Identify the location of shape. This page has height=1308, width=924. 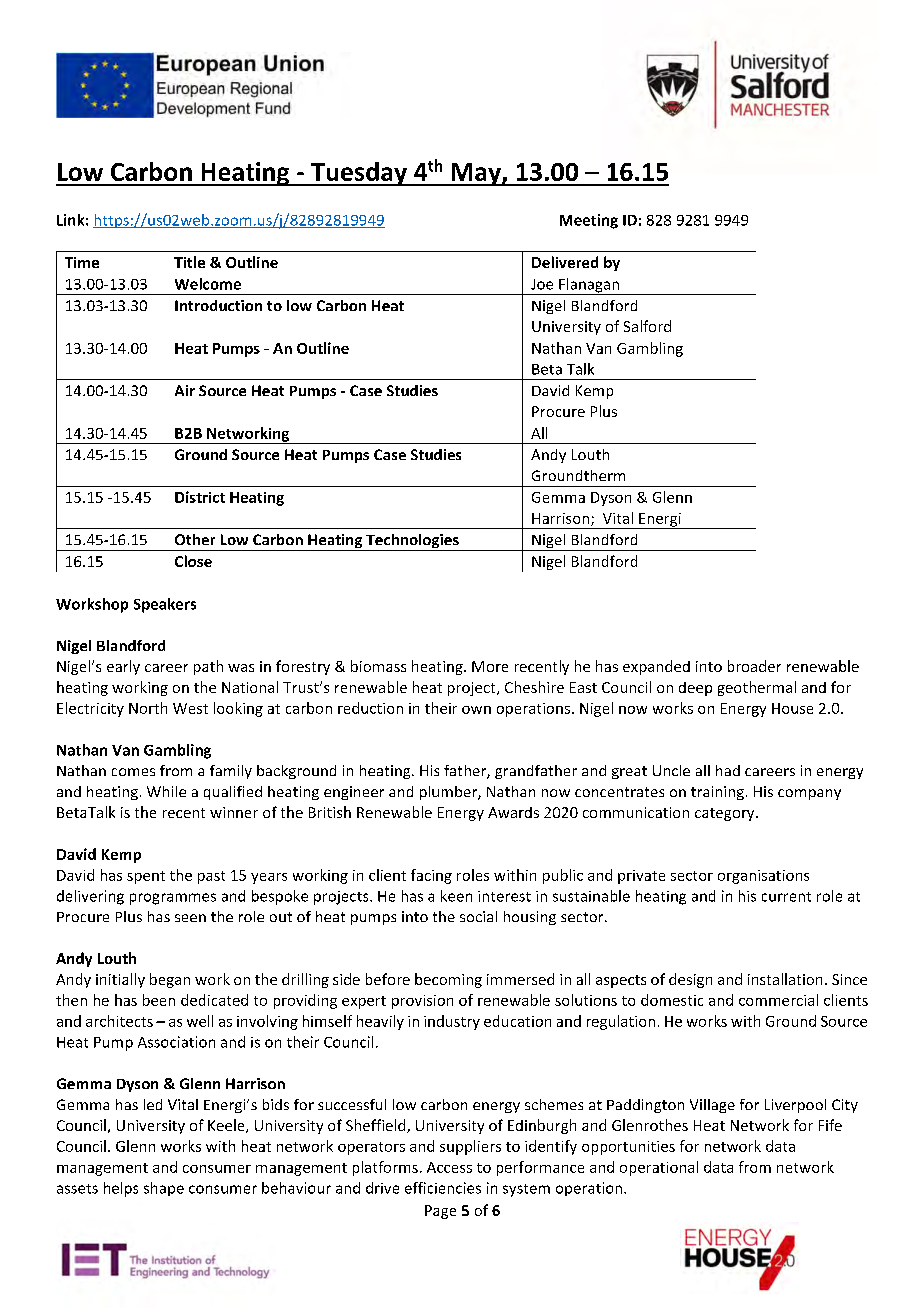
(164, 1189).
